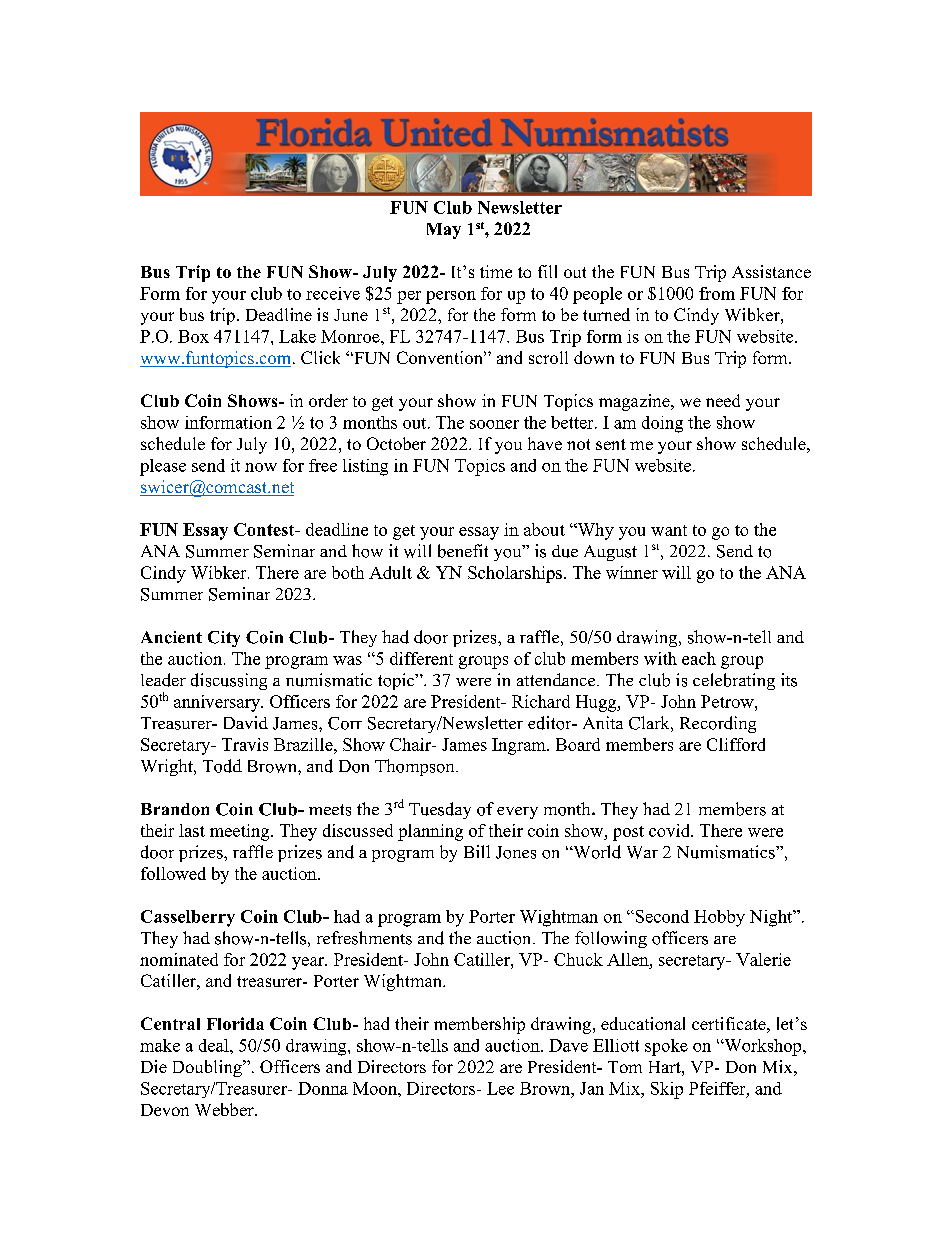 This page has height=1233, width=952. Describe the element at coordinates (208, 1068) in the page. I see `Doubling` at that location.
